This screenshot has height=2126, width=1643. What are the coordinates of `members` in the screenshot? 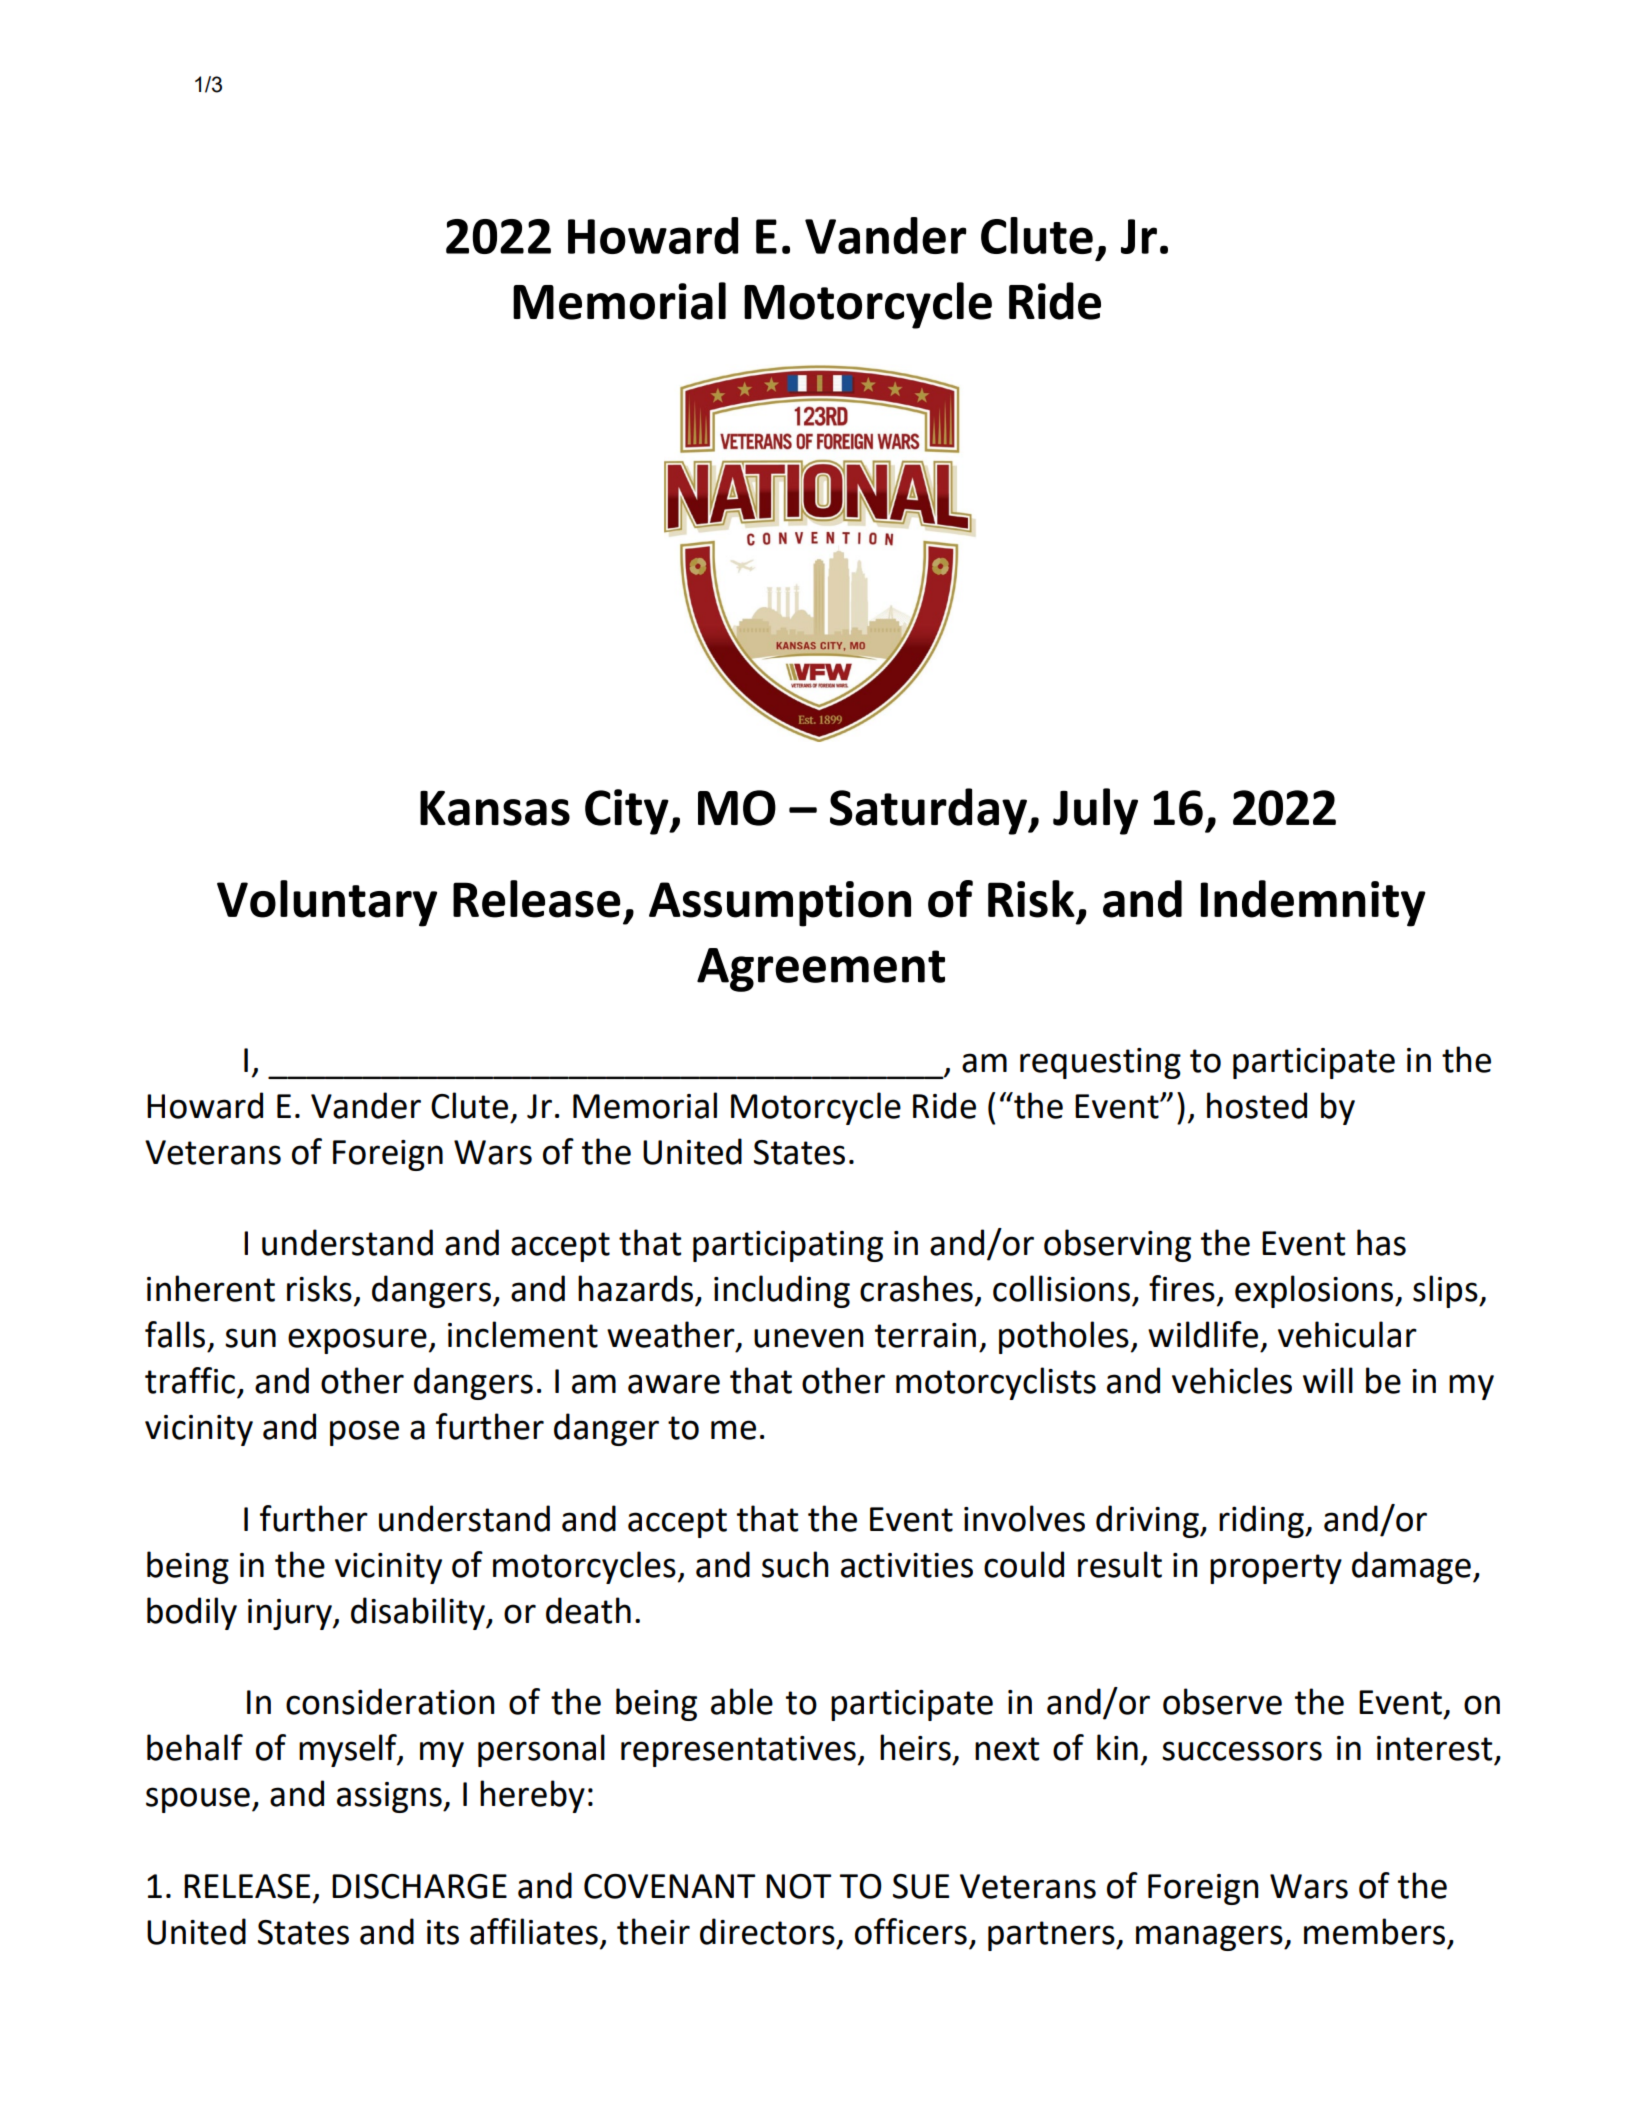 It's located at (1374, 1931).
